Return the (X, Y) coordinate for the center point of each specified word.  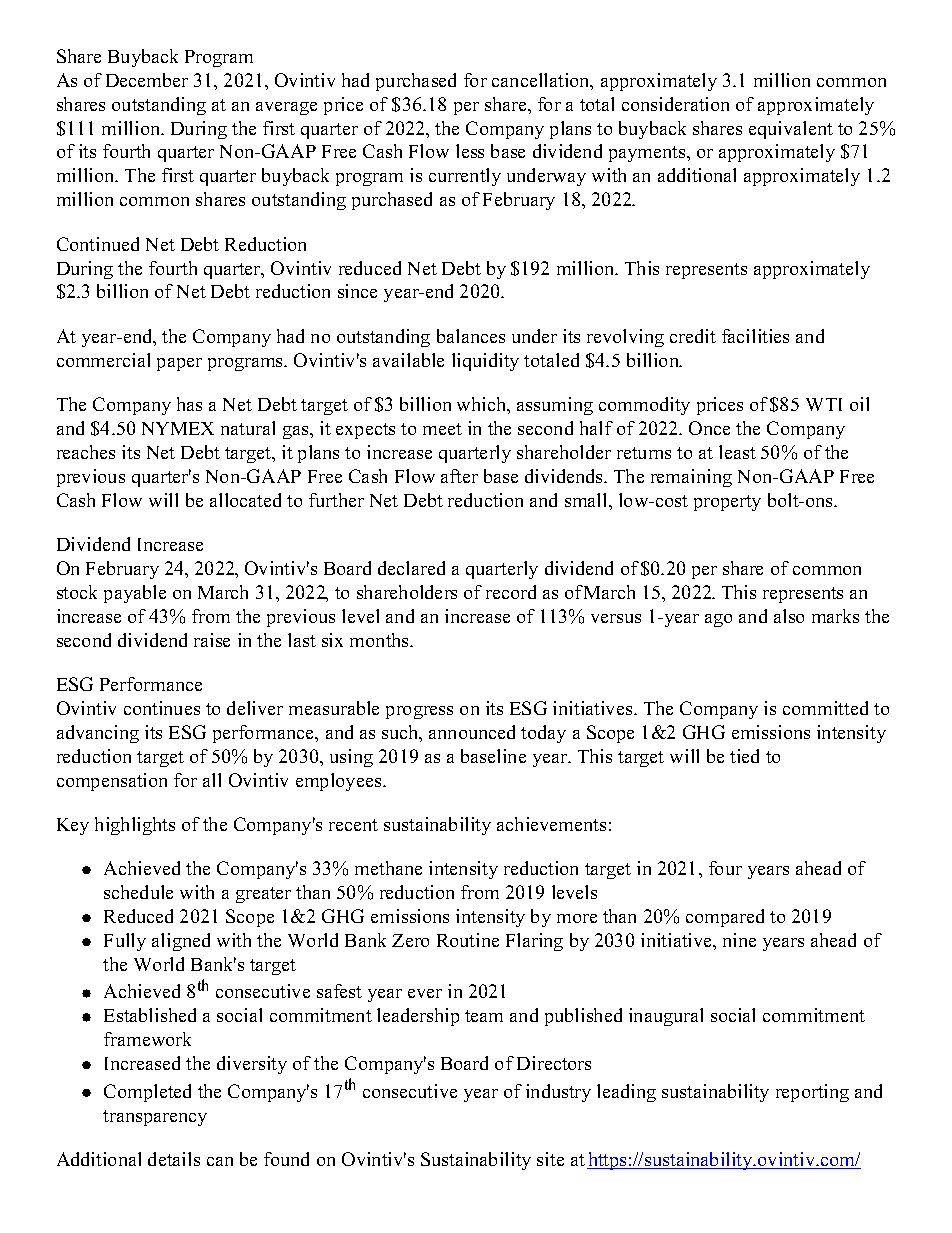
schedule (138, 892)
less (470, 151)
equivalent (791, 130)
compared (725, 918)
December (147, 80)
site (550, 1159)
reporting (812, 1093)
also (789, 616)
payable (135, 594)
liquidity (485, 362)
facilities (755, 336)
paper (179, 364)
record (511, 592)
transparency (155, 1118)
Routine (468, 940)
